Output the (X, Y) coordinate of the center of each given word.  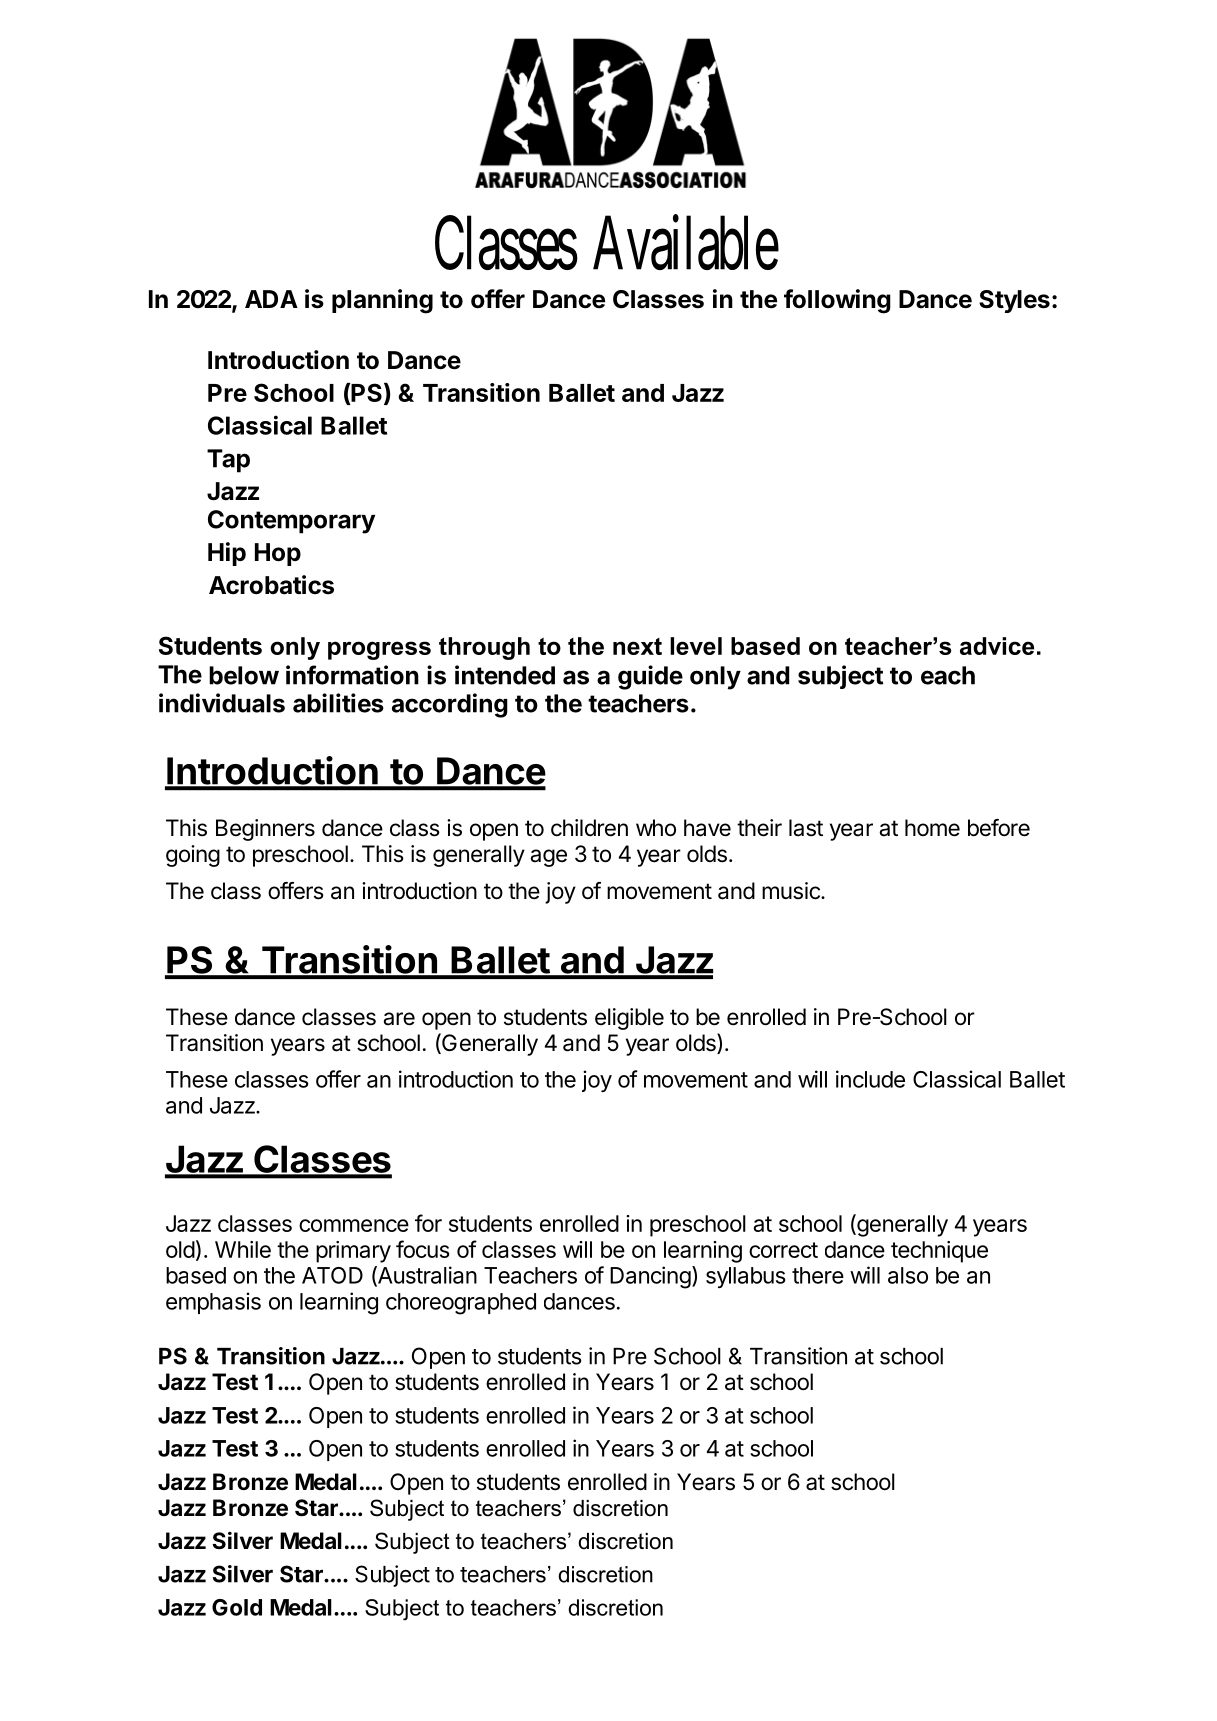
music (792, 891)
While (243, 1249)
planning (382, 301)
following (837, 301)
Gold (237, 1607)
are (399, 1019)
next (637, 646)
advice (997, 646)
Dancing (650, 1277)
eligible (629, 1019)
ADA (271, 299)
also (908, 1275)
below (244, 675)
